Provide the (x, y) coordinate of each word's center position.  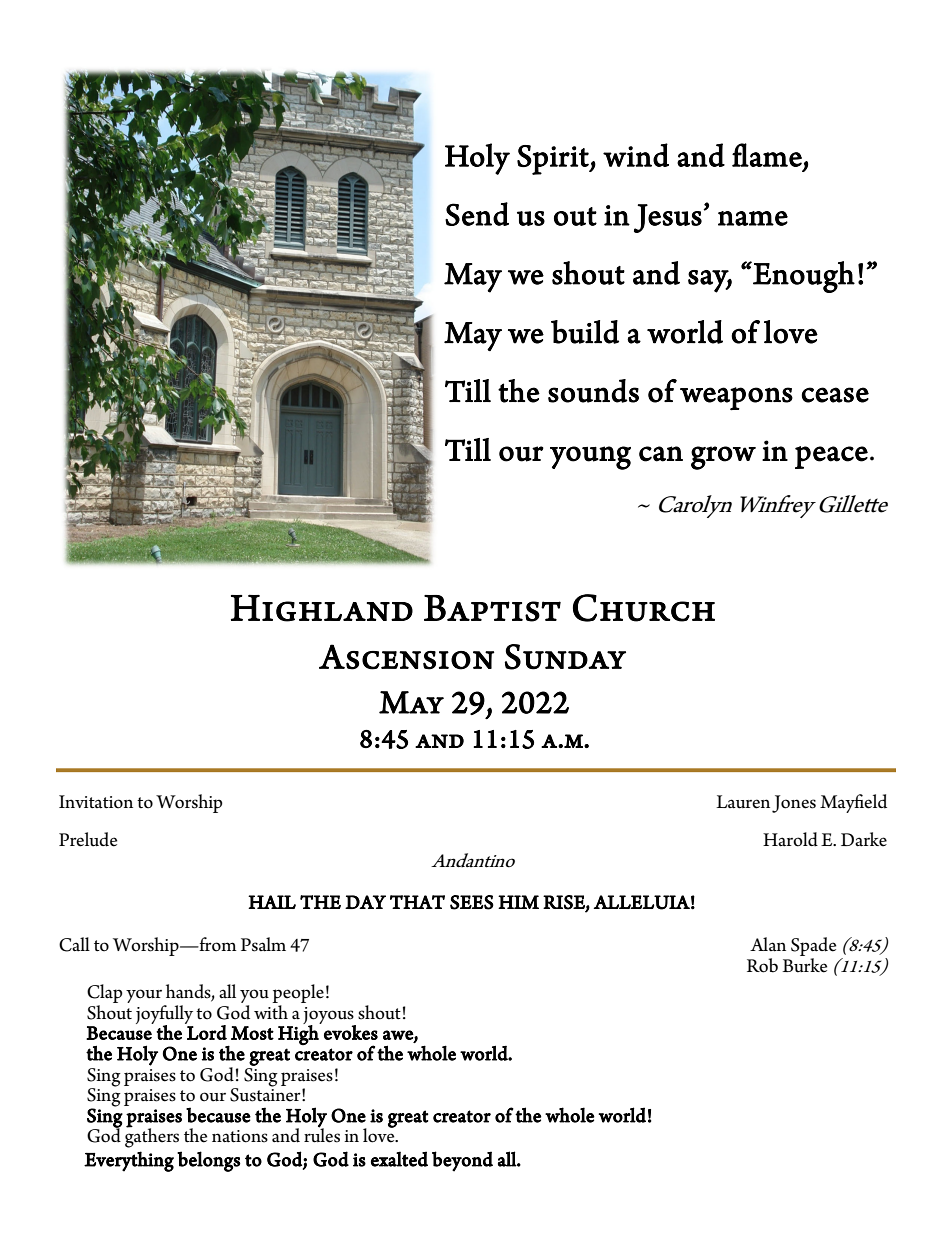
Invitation (96, 802)
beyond (462, 1161)
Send (477, 214)
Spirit (554, 160)
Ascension (406, 657)
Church (644, 608)
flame (767, 155)
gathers (152, 1137)
